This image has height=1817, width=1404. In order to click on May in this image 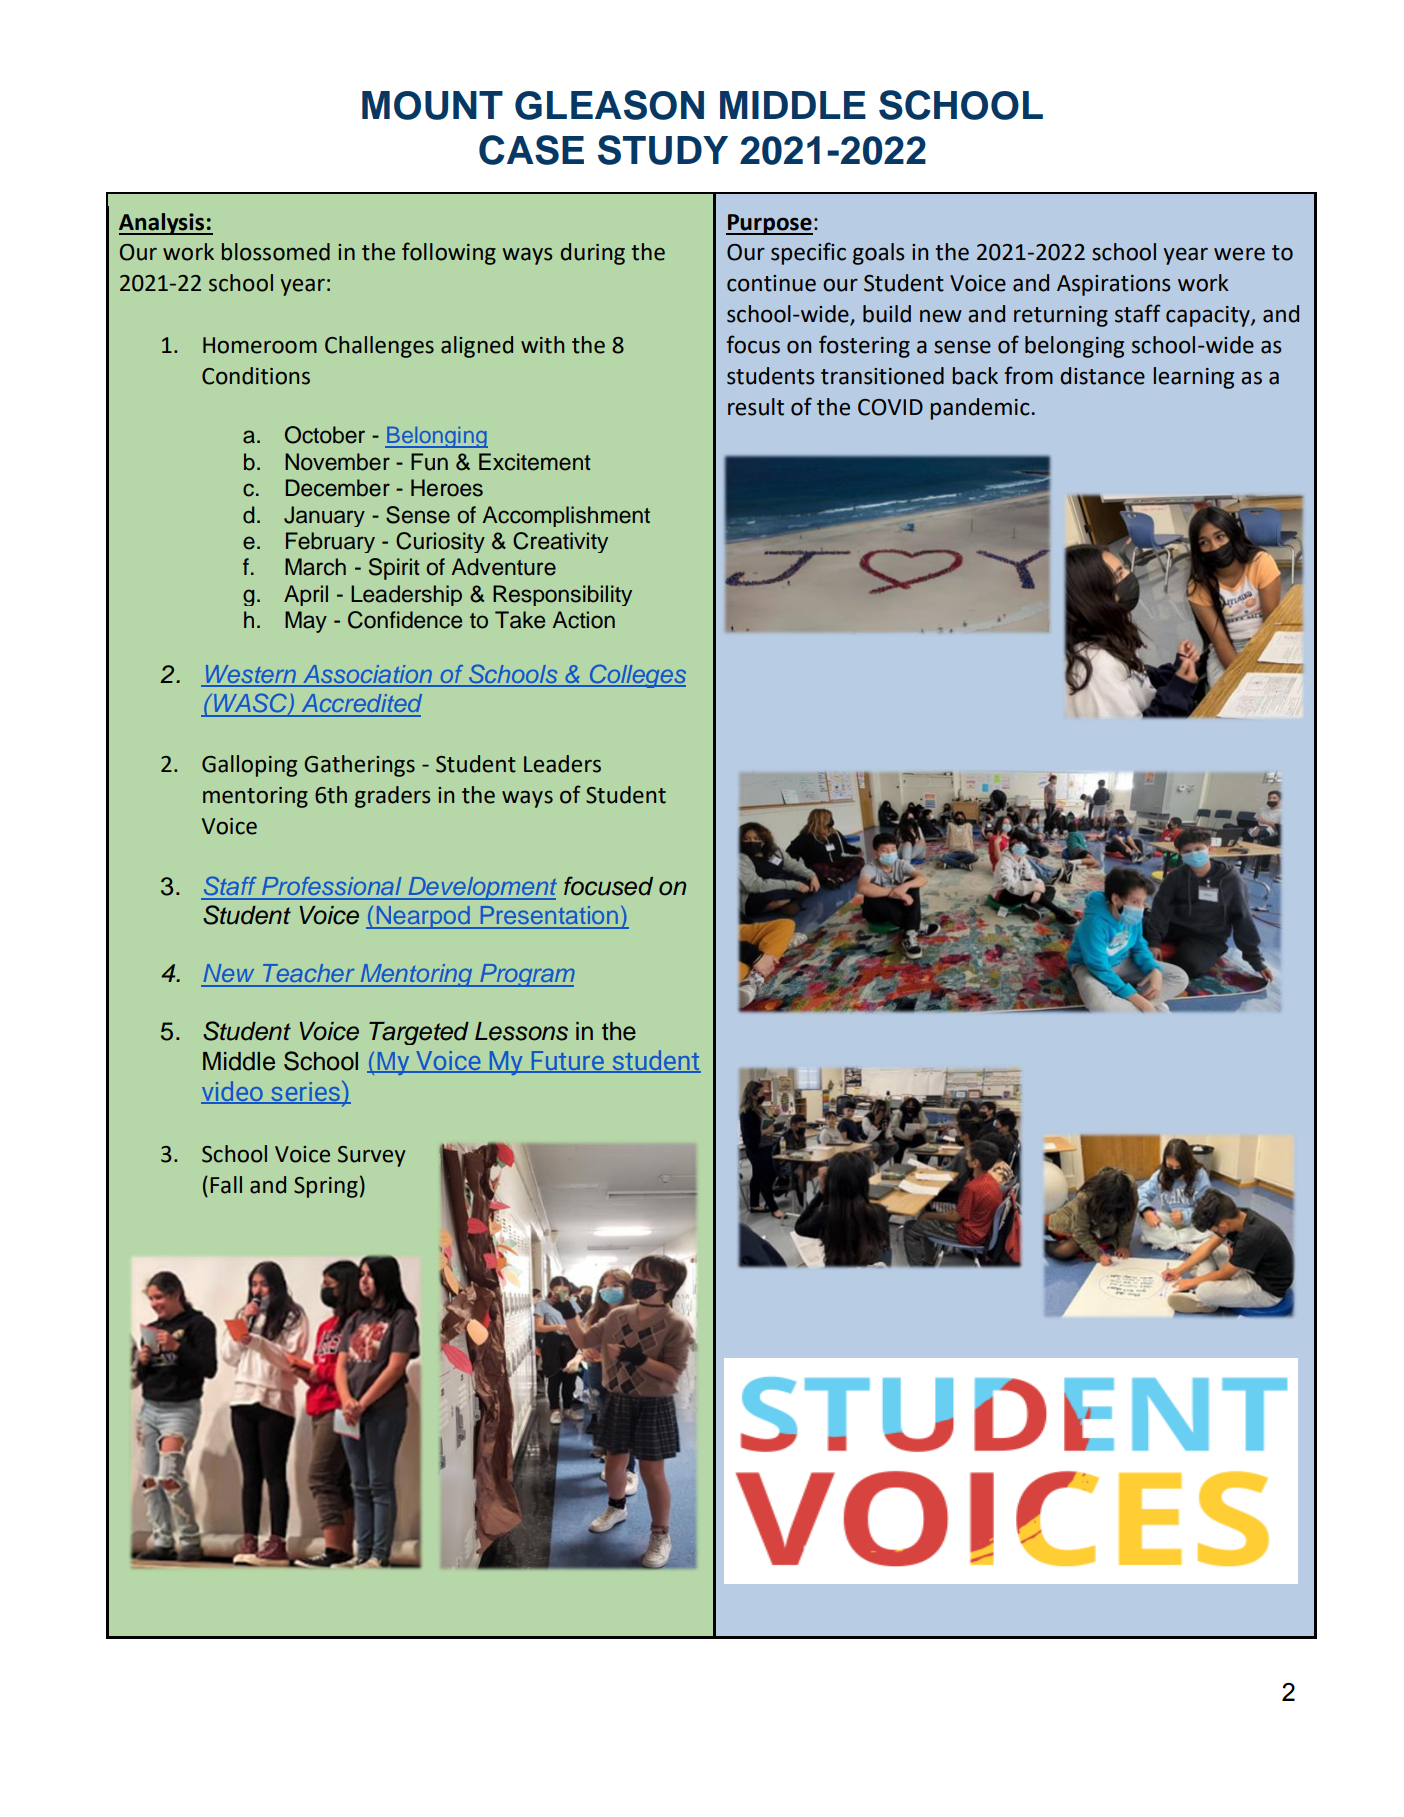, I will do `click(306, 622)`.
